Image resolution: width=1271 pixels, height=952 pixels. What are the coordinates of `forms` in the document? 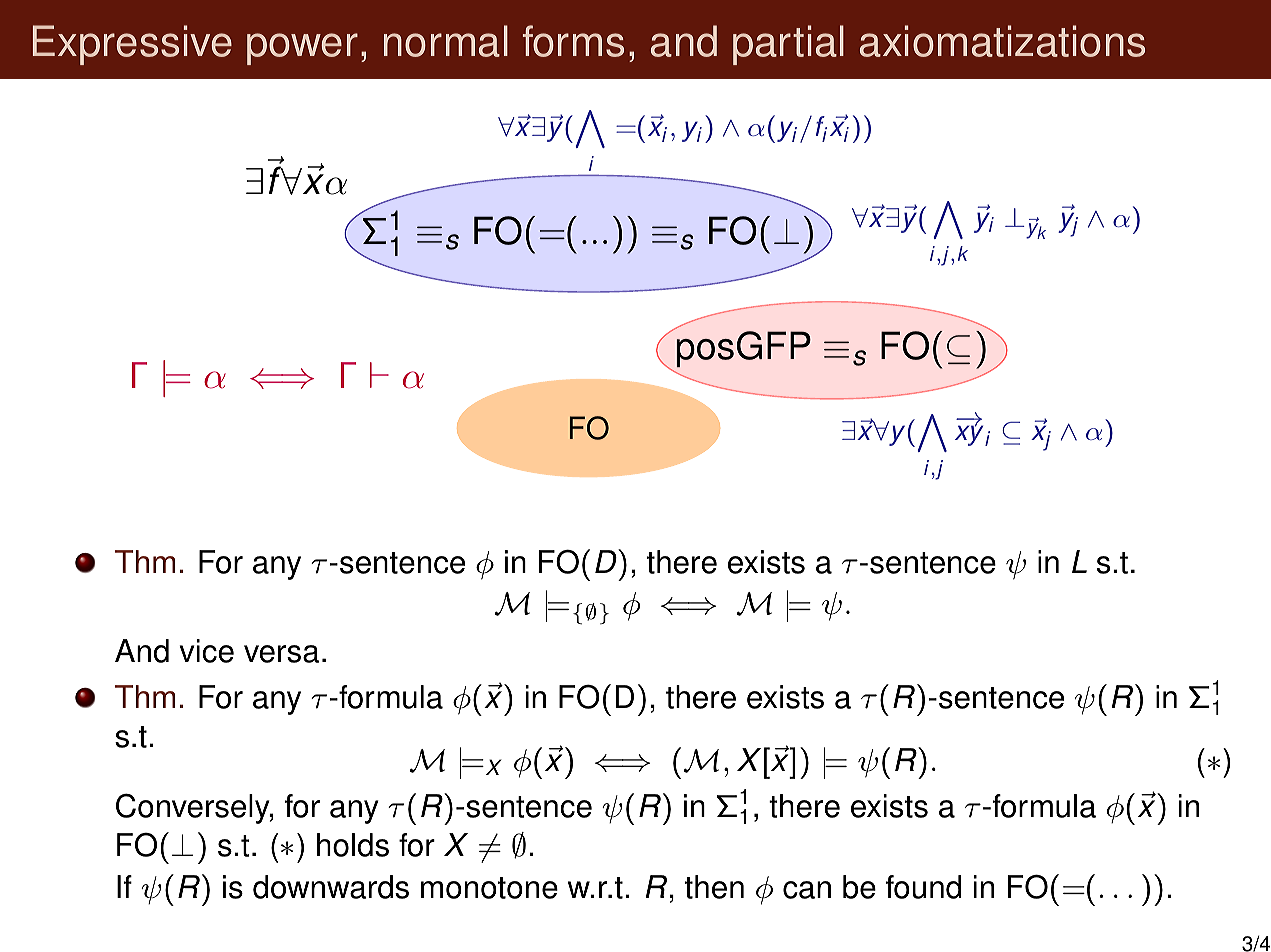 It's located at (573, 41).
